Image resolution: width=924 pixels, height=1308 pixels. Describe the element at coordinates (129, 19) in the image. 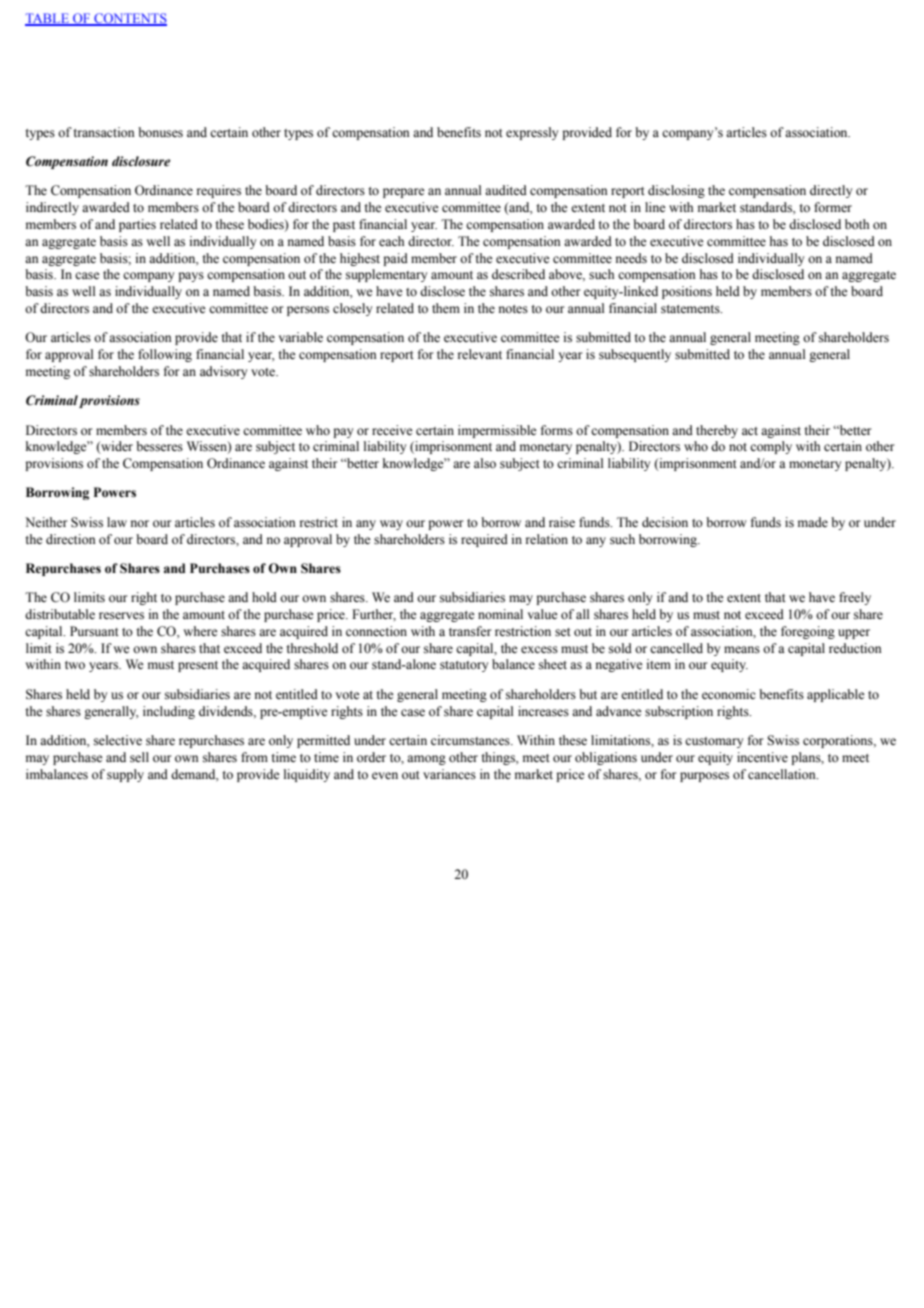

I see `CONTENTS` at that location.
